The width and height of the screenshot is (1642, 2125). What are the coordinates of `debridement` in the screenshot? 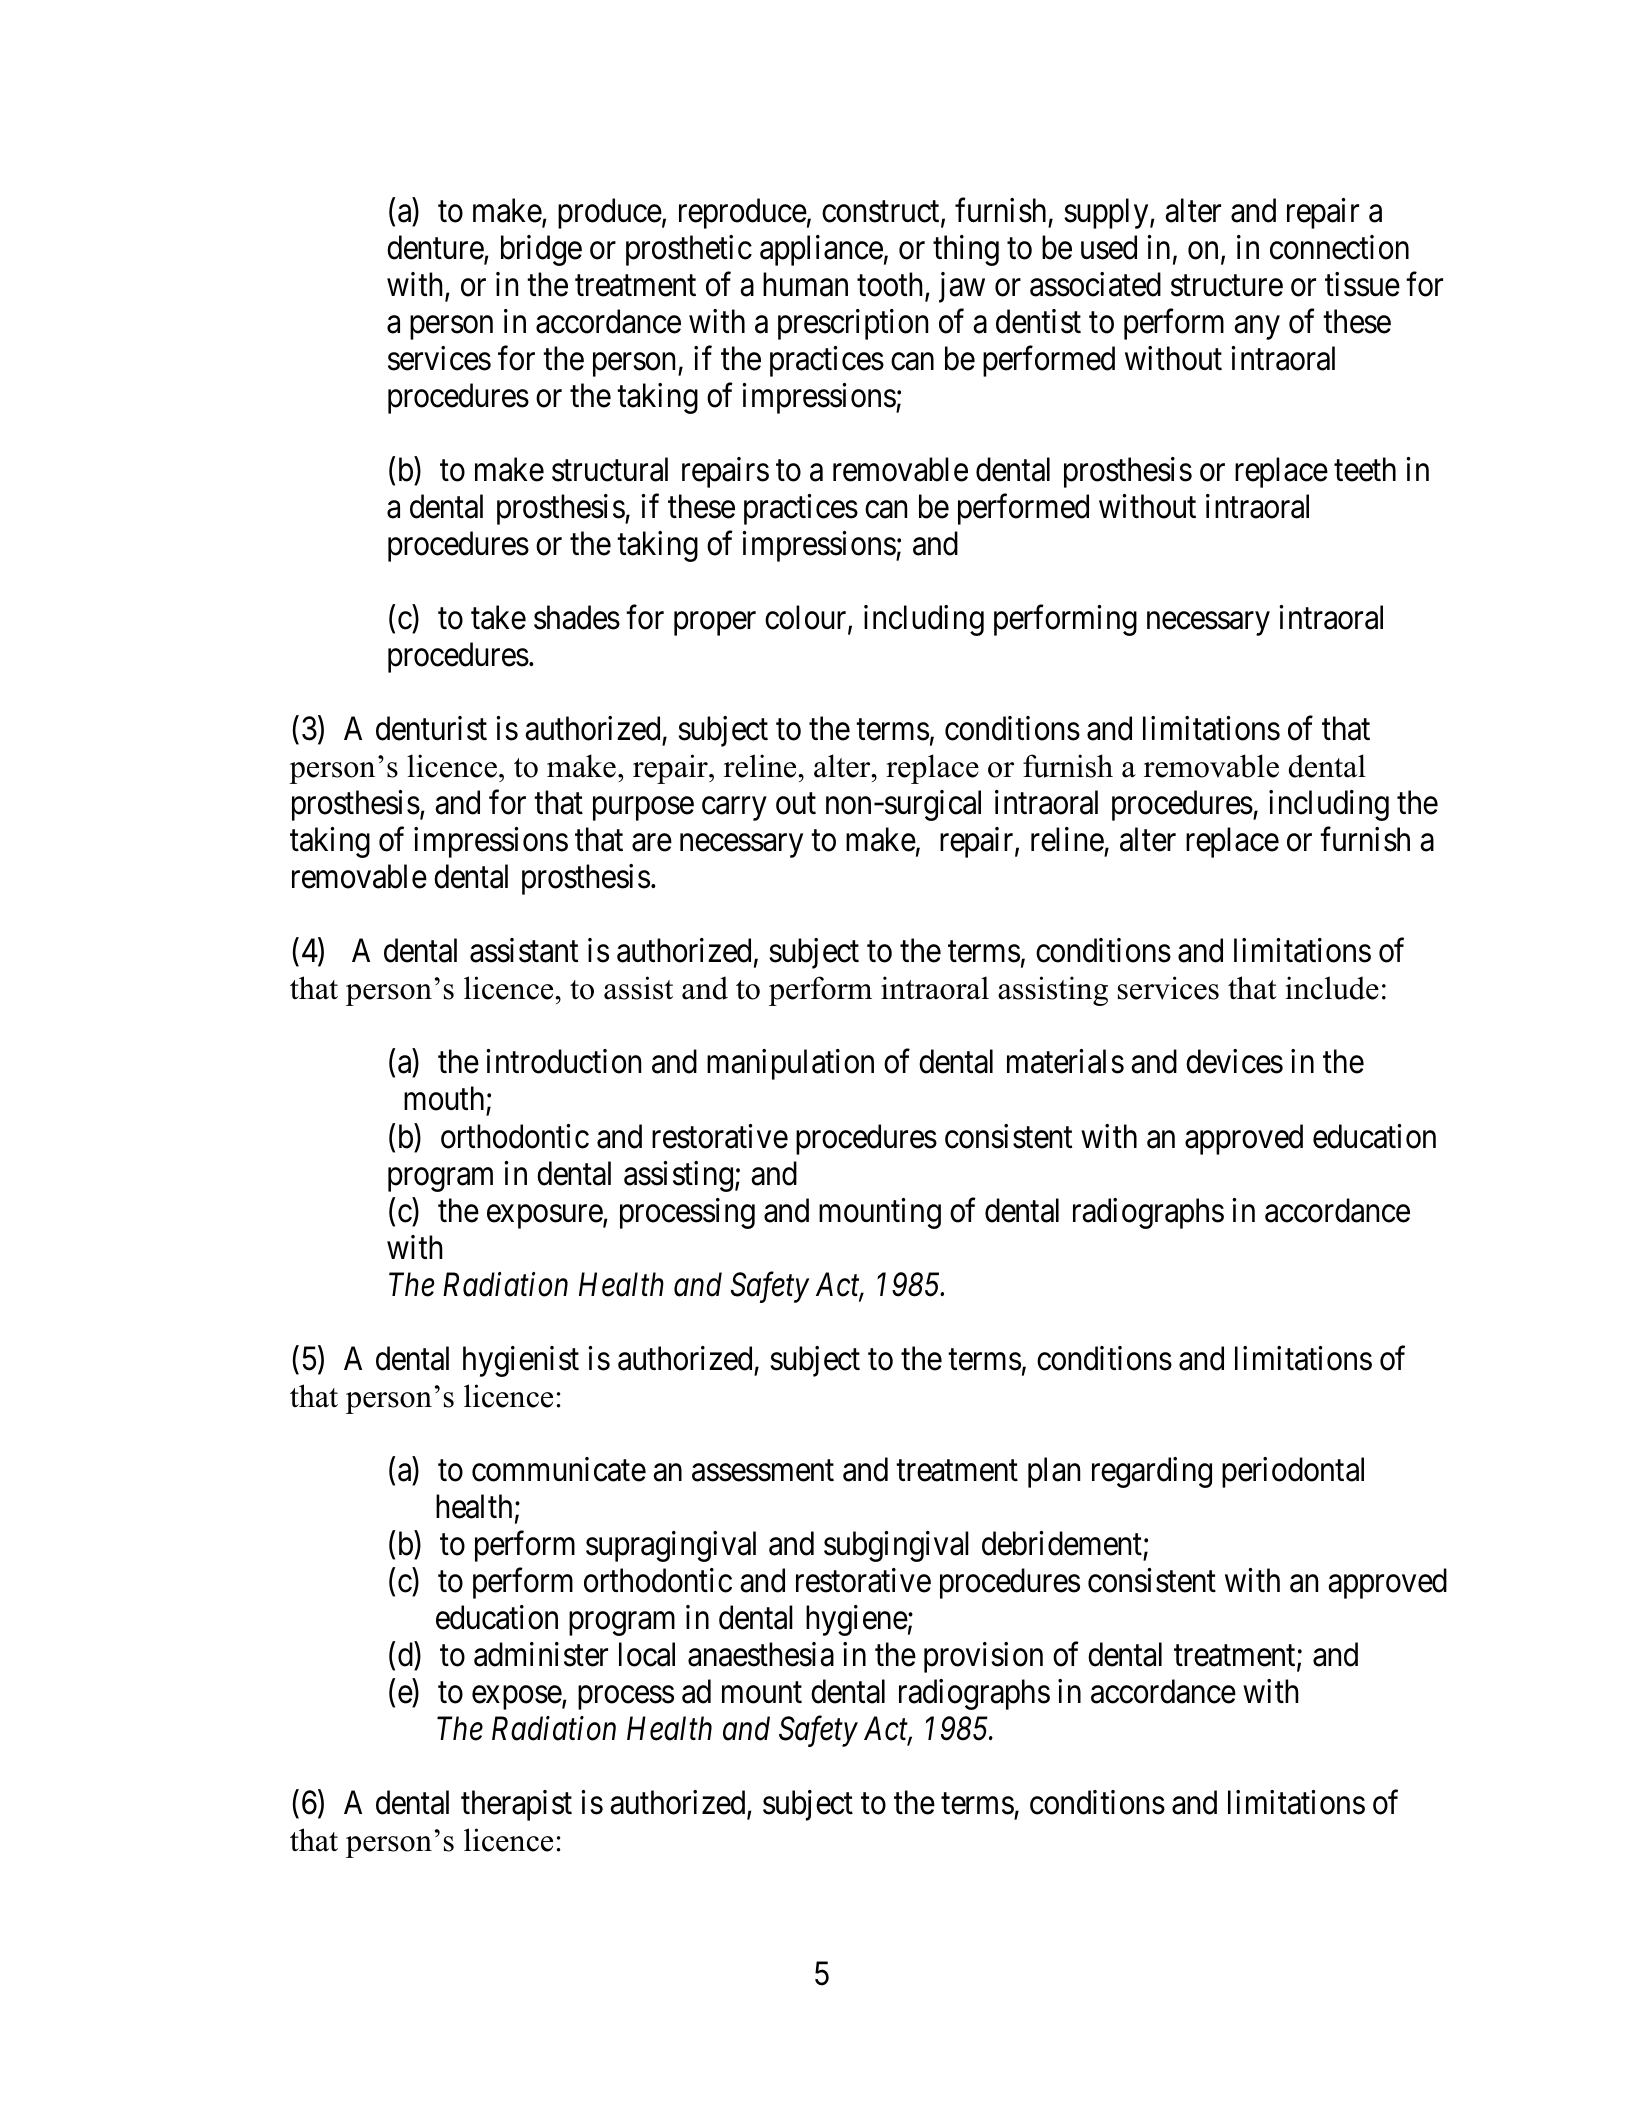 It's located at (1062, 1543).
